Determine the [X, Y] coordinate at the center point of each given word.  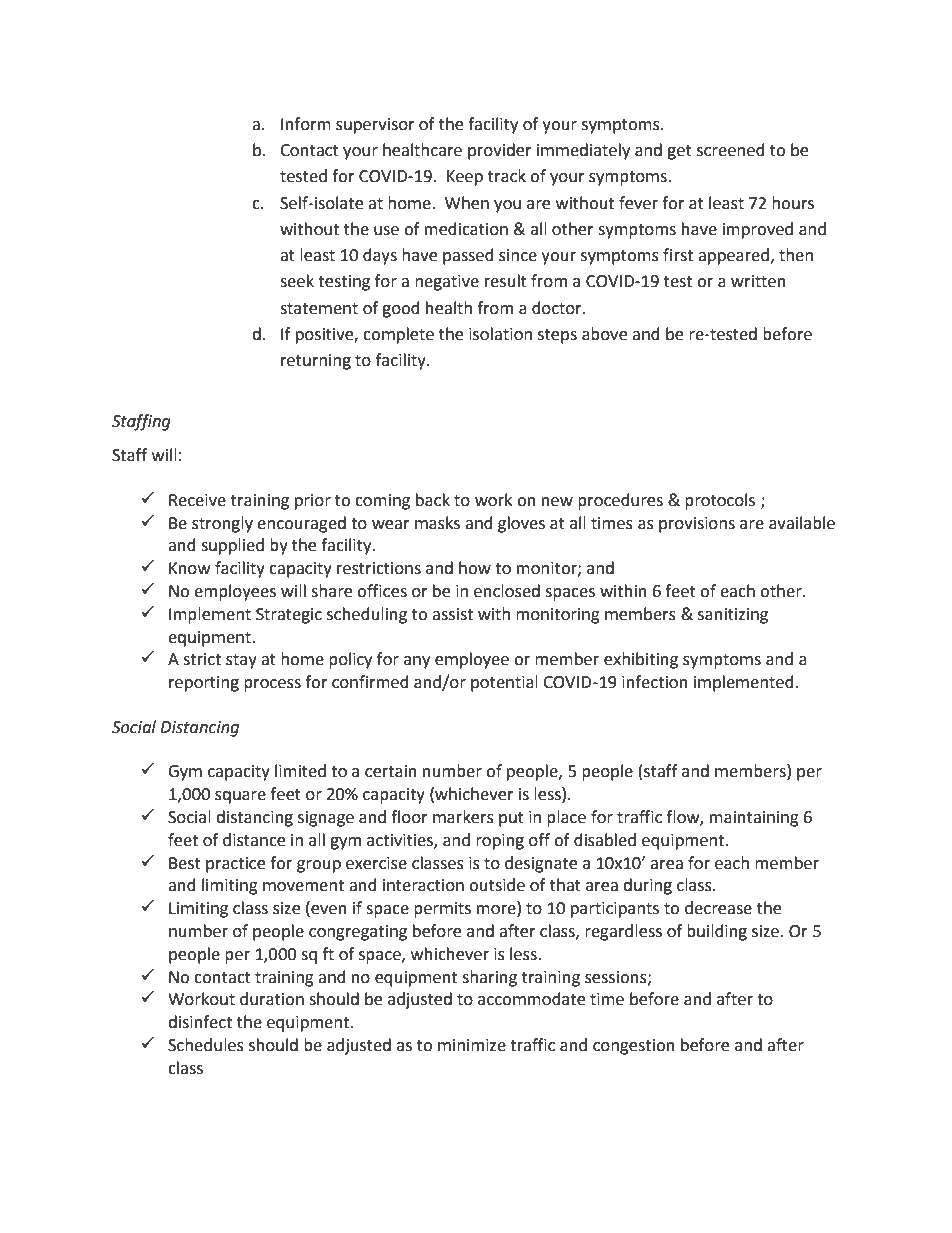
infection [655, 682]
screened [731, 150]
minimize [472, 1045]
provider [500, 151]
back [433, 500]
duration [272, 999]
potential [504, 683]
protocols [720, 501]
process [272, 685]
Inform [306, 124]
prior [313, 502]
